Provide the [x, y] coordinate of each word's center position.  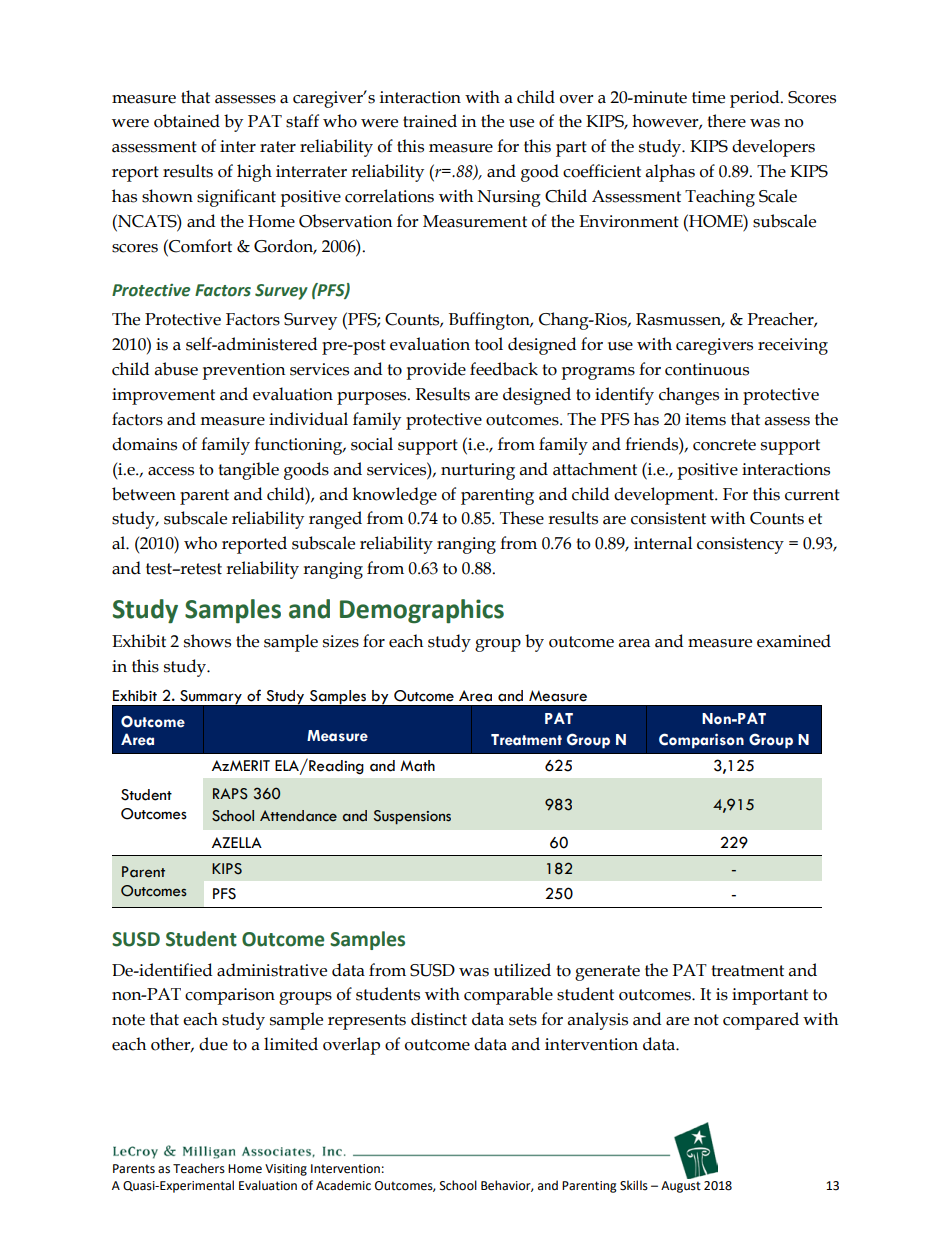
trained [430, 121]
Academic [343, 1185]
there [726, 121]
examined [794, 641]
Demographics [422, 611]
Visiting [286, 1170]
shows [207, 641]
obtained [187, 121]
